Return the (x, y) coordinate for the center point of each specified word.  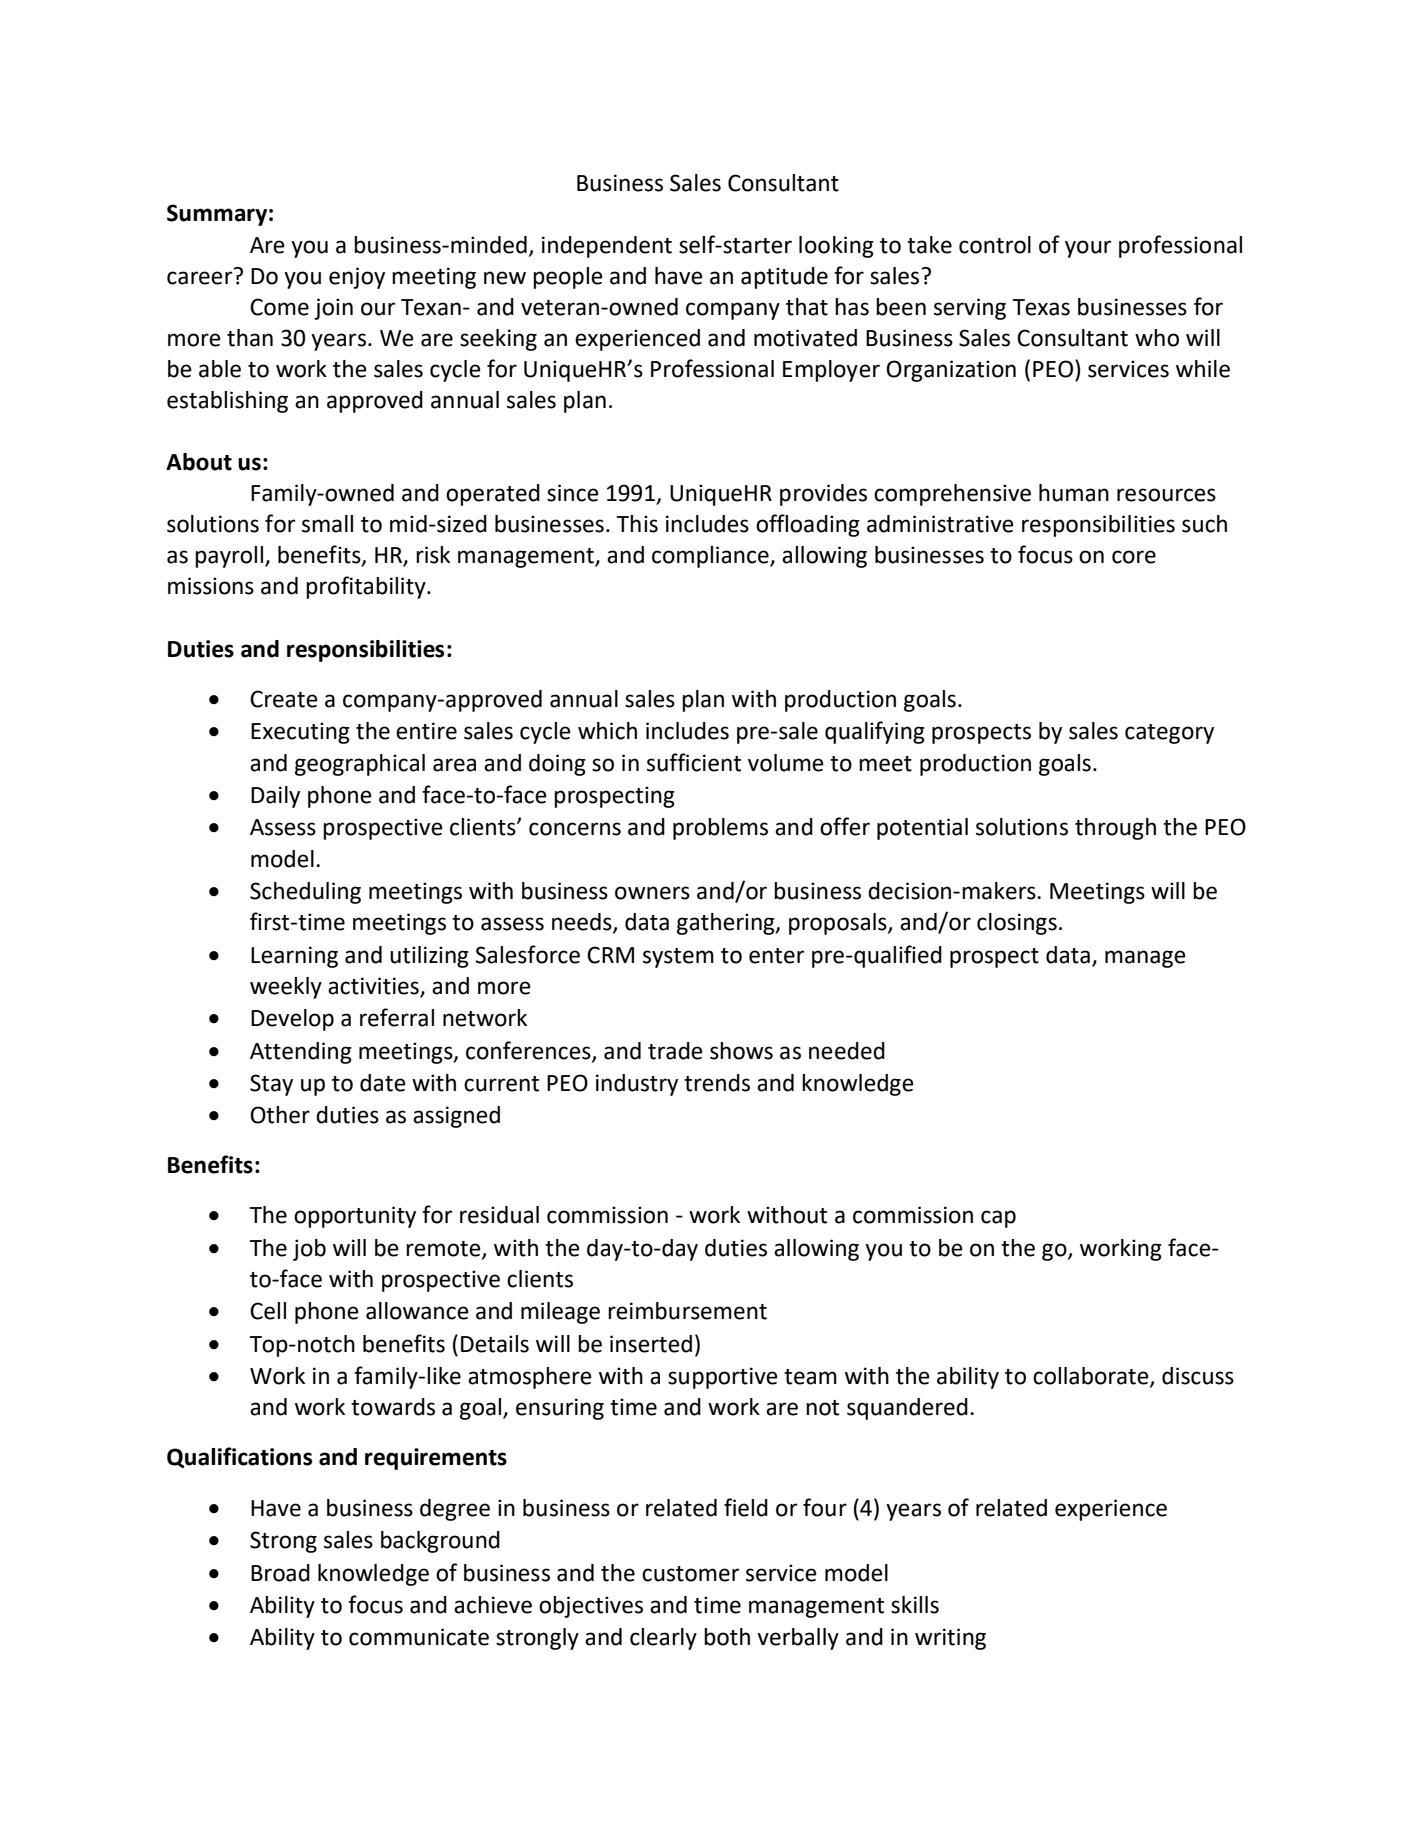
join (333, 309)
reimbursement (687, 1311)
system (678, 958)
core (1134, 557)
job (309, 1250)
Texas (1041, 307)
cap (998, 1219)
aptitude (784, 278)
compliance (711, 557)
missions (211, 586)
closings (1017, 924)
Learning (294, 957)
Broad (280, 1573)
